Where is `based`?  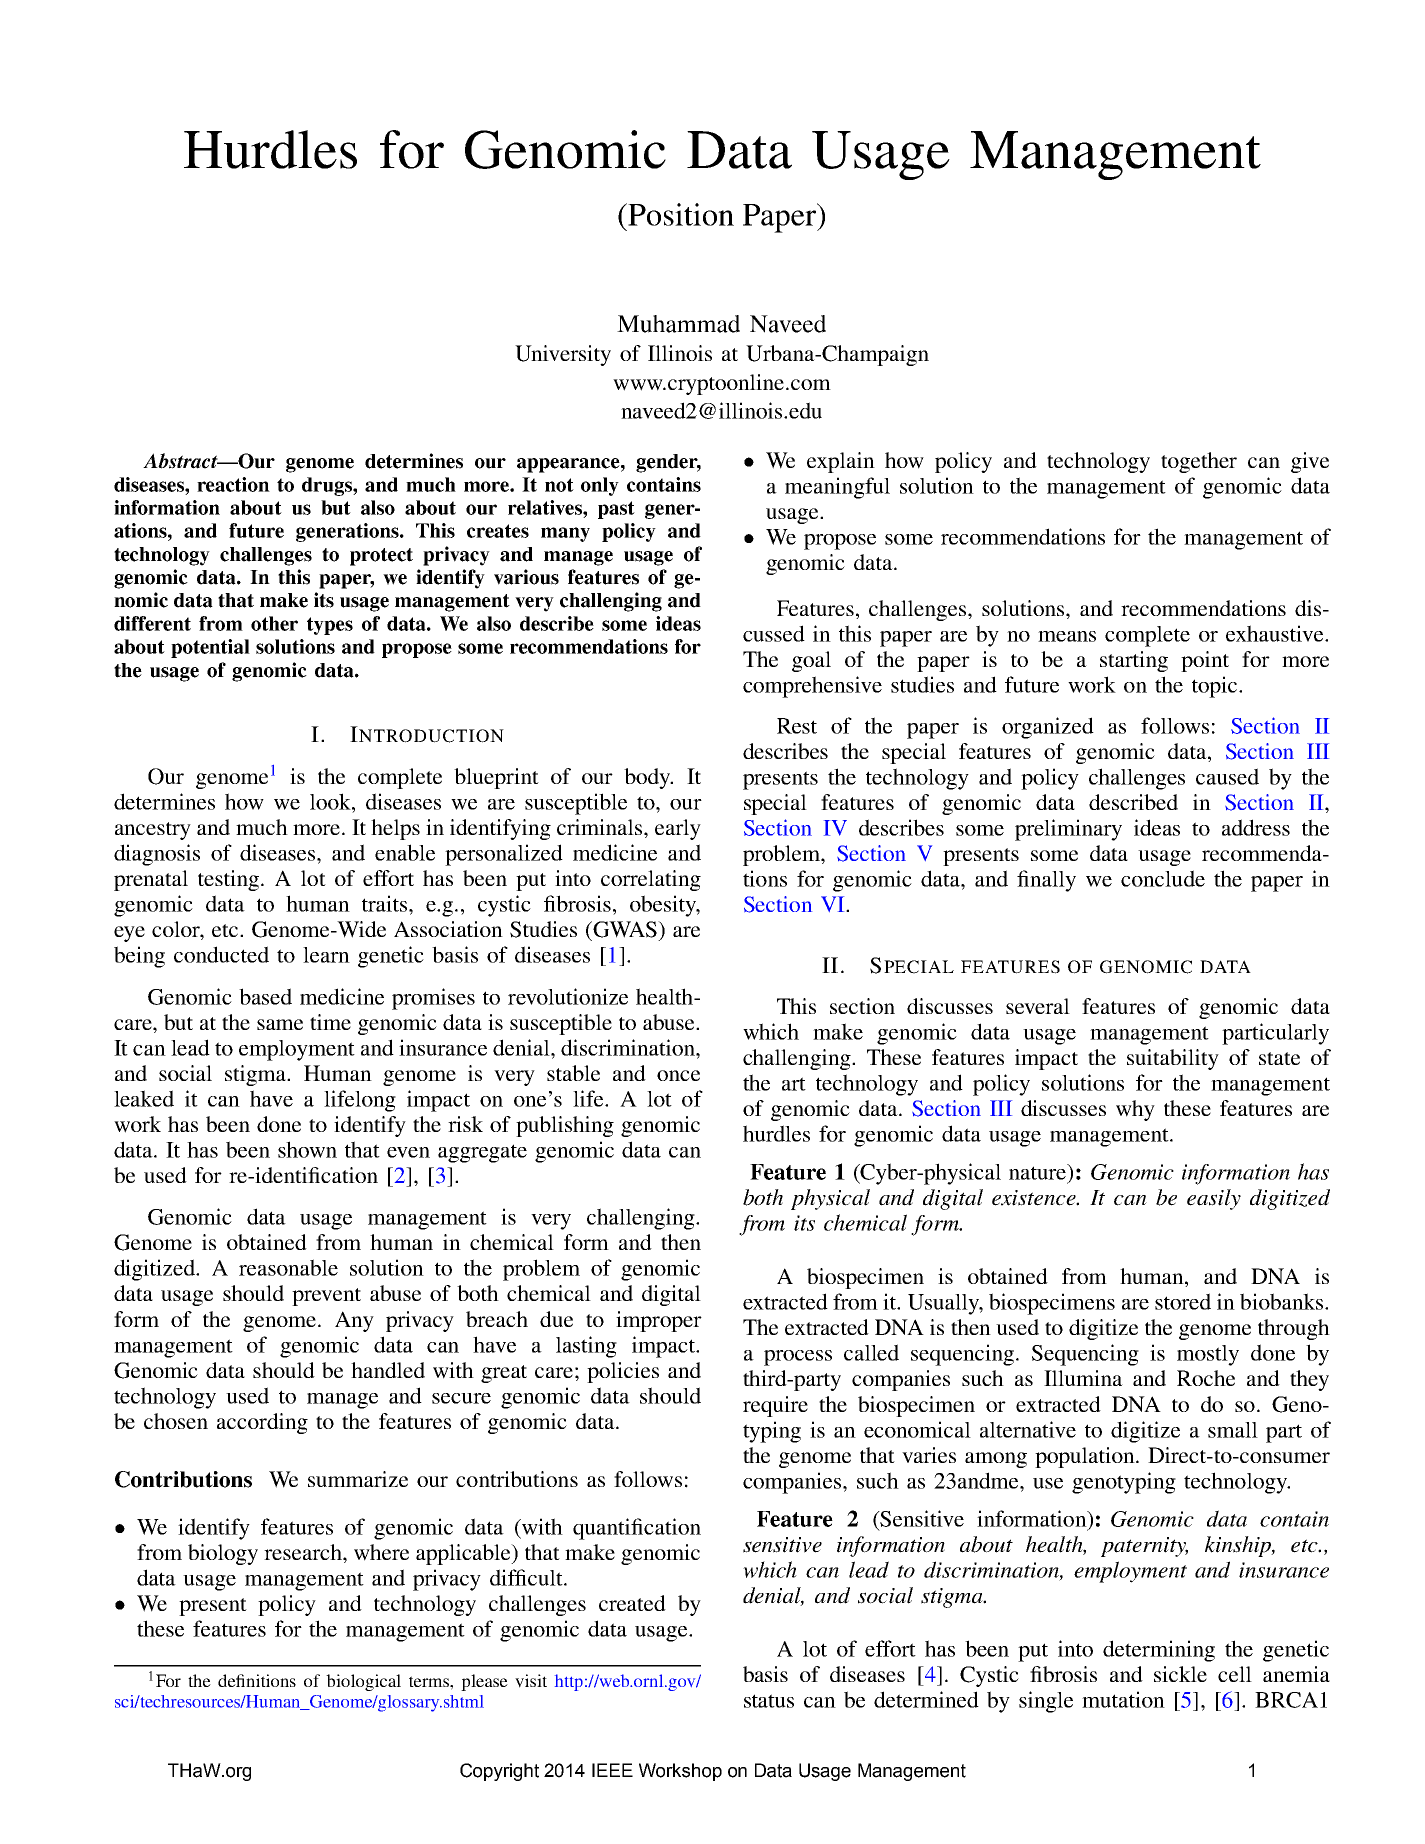
based is located at coordinates (265, 996).
